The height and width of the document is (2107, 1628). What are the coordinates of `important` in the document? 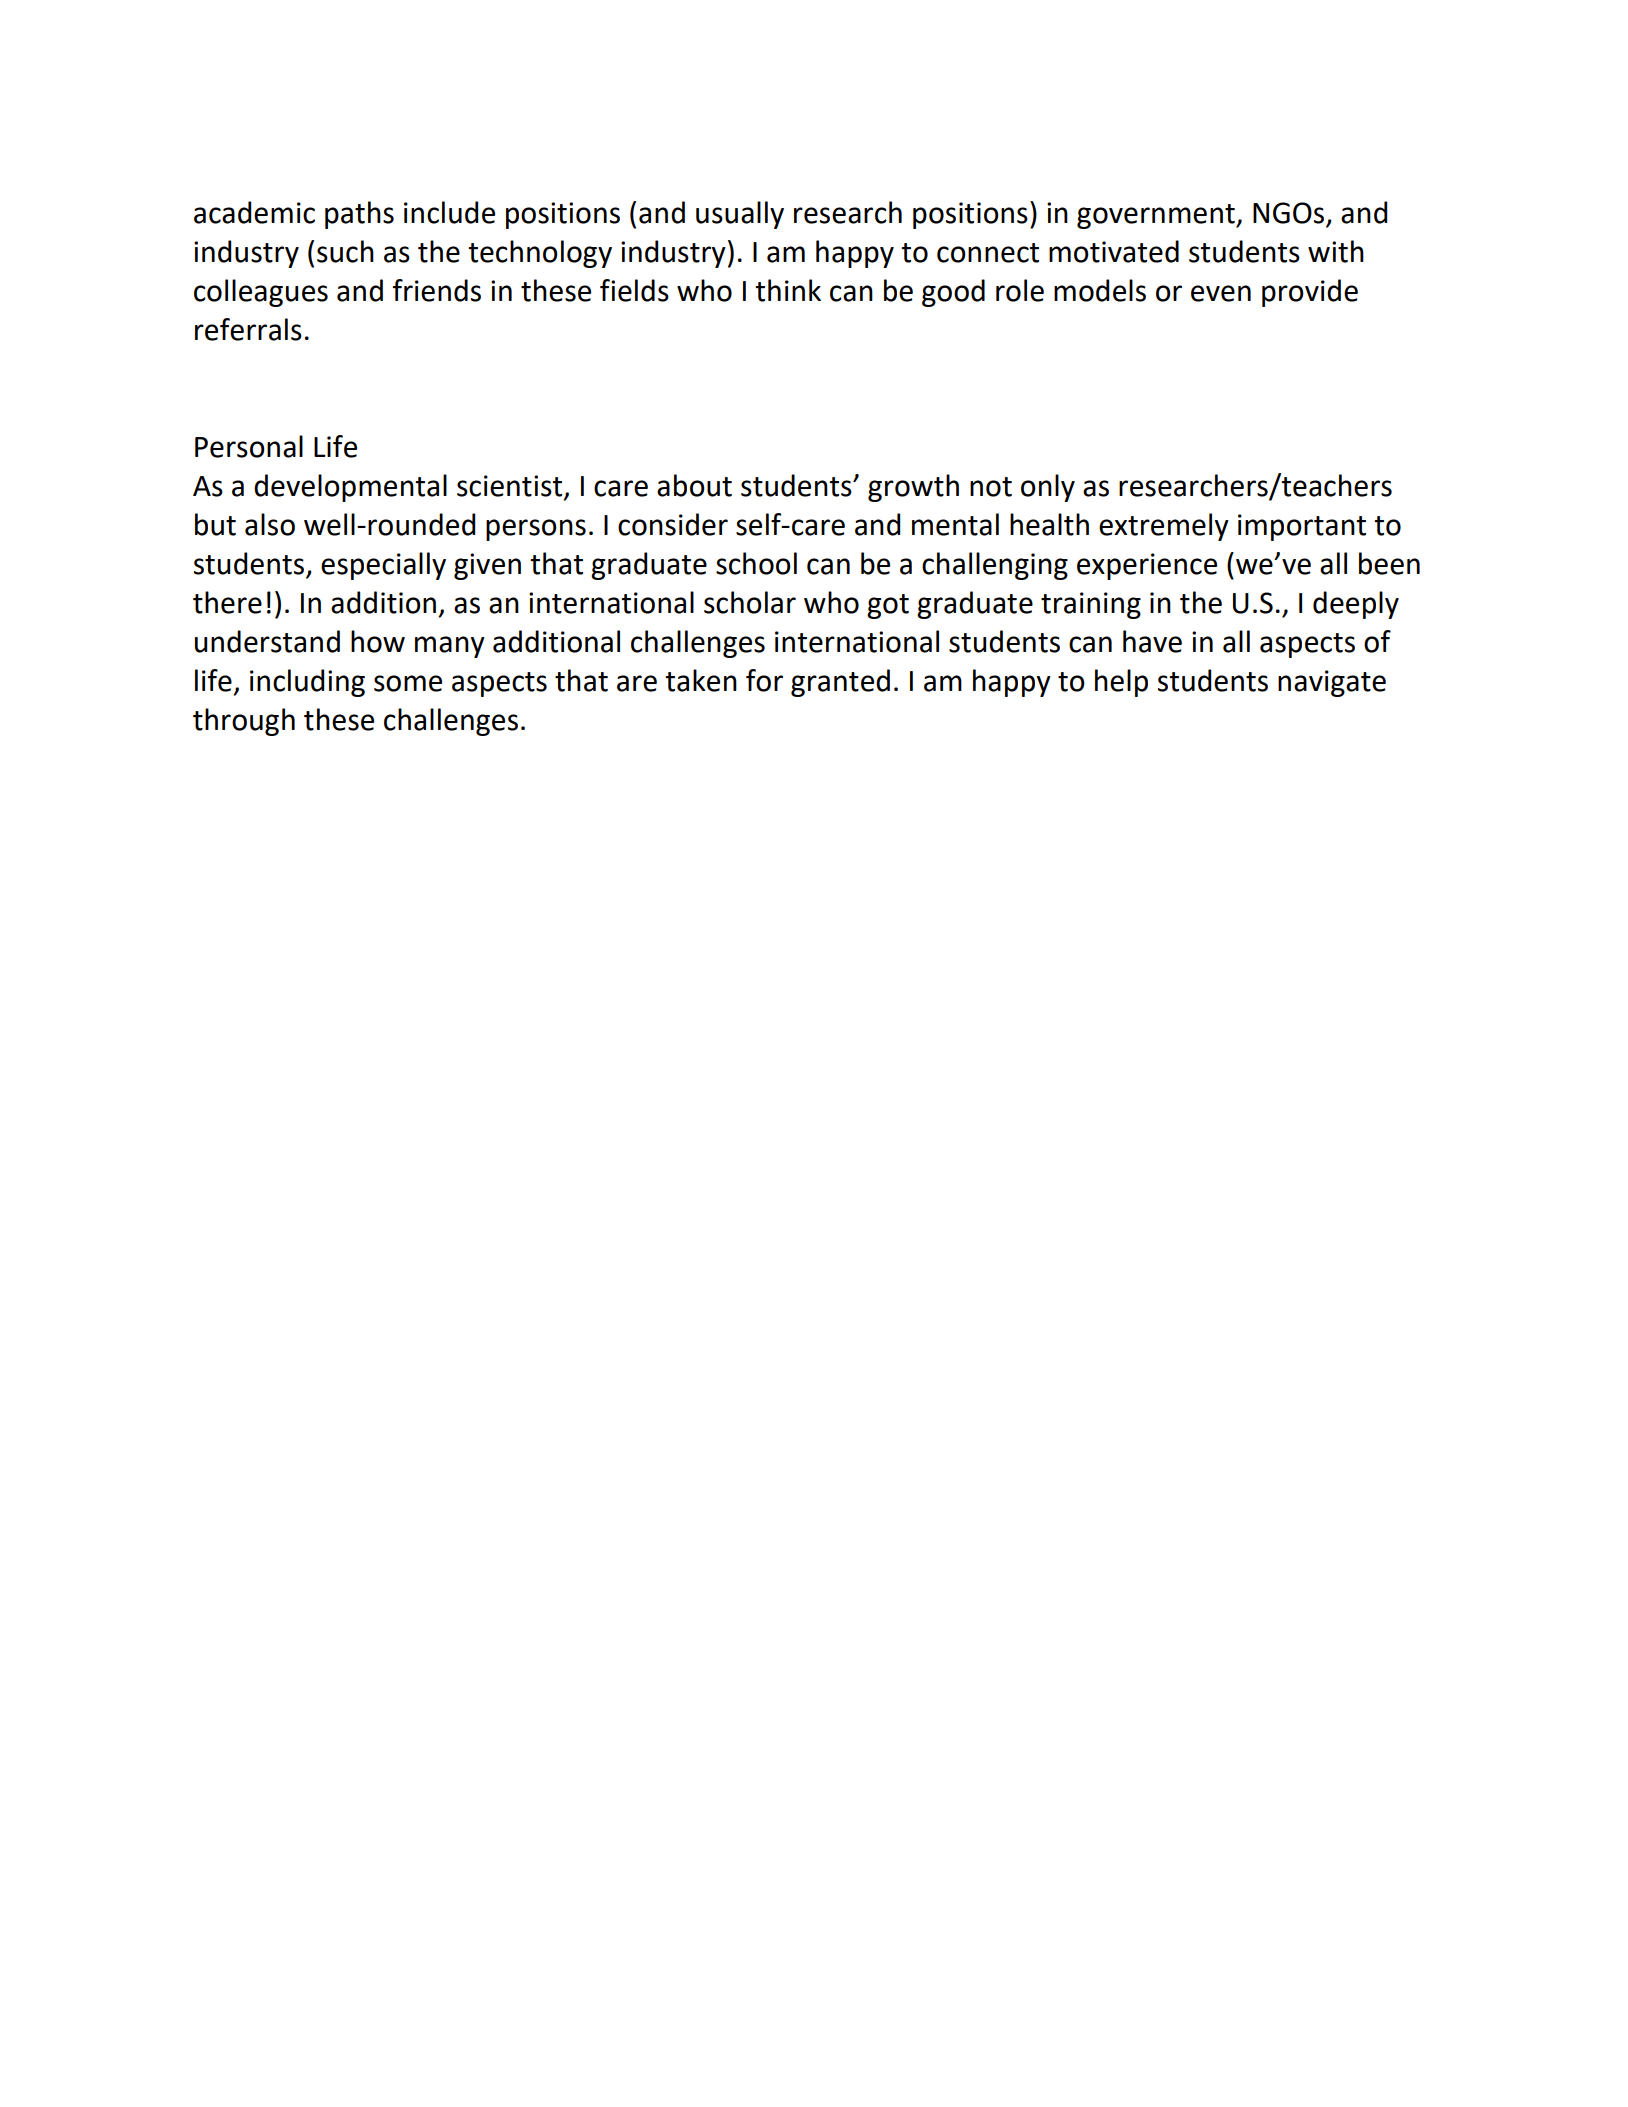 It's located at (1302, 527).
